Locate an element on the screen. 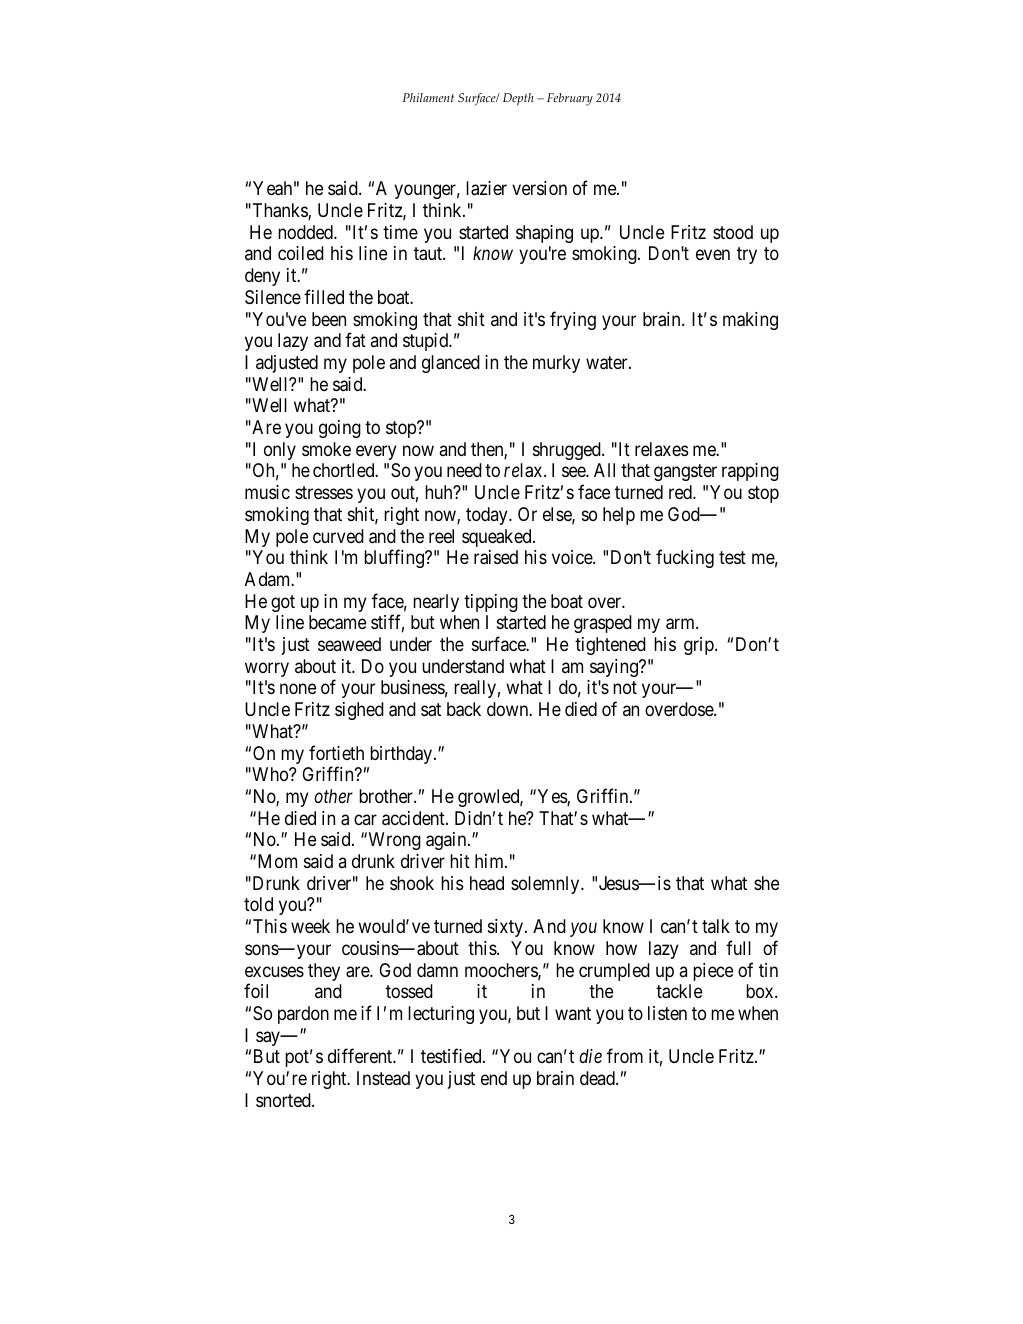 The image size is (1023, 1324). arm is located at coordinates (681, 624).
